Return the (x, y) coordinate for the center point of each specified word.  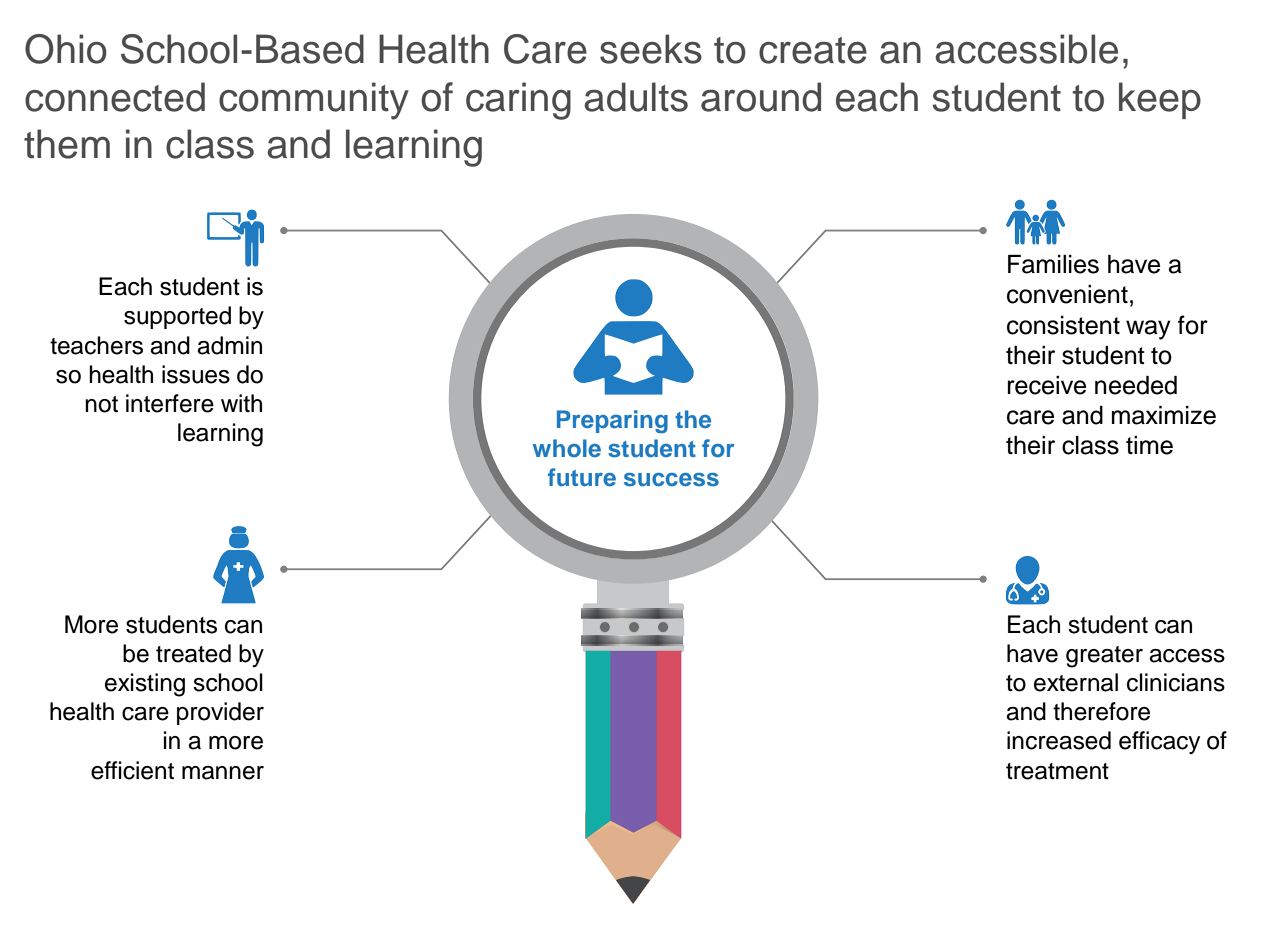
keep (1160, 100)
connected (115, 97)
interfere (170, 403)
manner (223, 773)
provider (220, 713)
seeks (651, 49)
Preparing (612, 421)
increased (1059, 740)
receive (1047, 385)
